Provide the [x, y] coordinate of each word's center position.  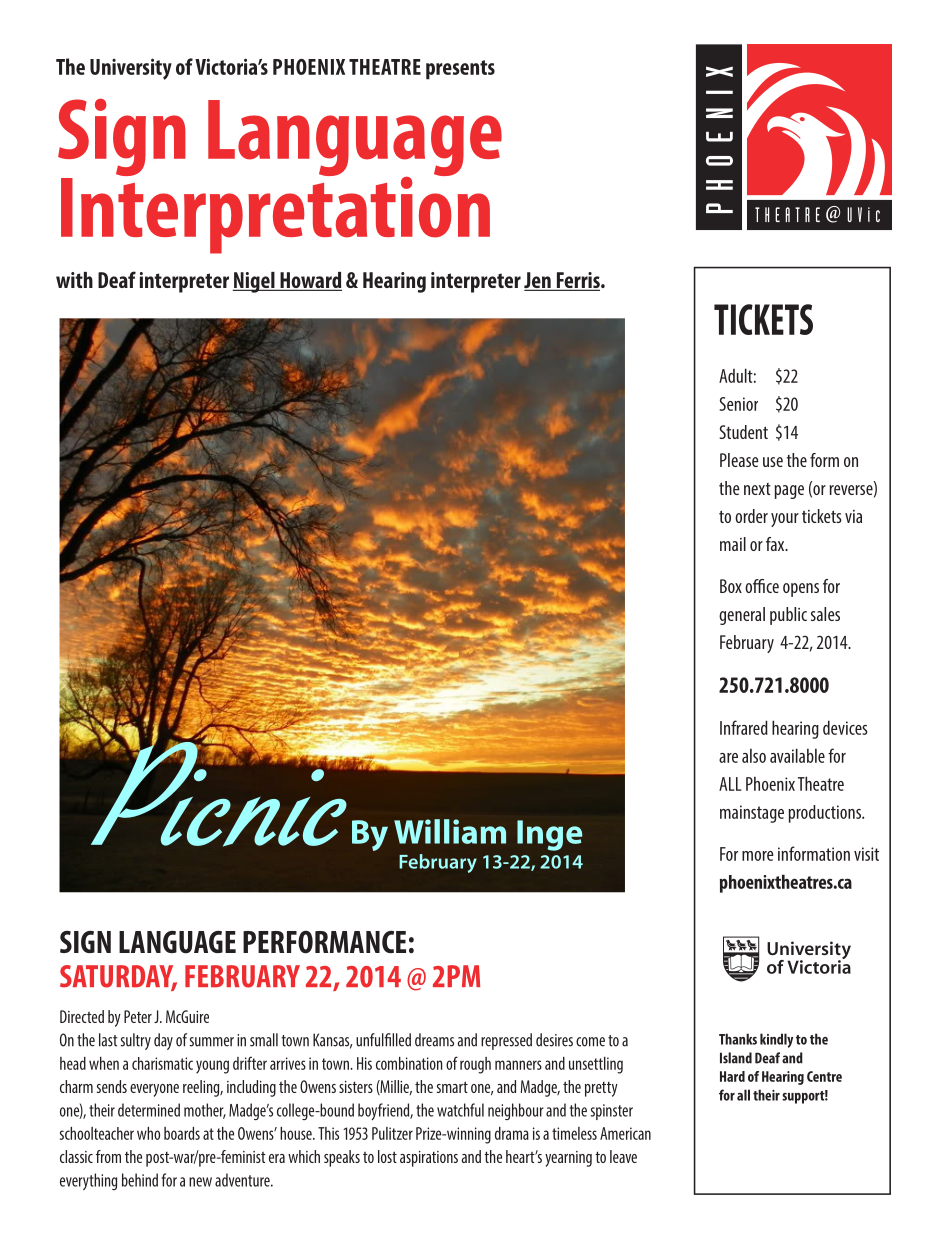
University [131, 69]
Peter [138, 1016]
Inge [550, 835]
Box [731, 586]
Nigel [255, 282]
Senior [738, 404]
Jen [538, 281]
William [450, 831]
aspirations [429, 1159]
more [758, 856]
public [788, 616]
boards [182, 1133]
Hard [732, 1076]
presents [460, 70]
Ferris [578, 281]
